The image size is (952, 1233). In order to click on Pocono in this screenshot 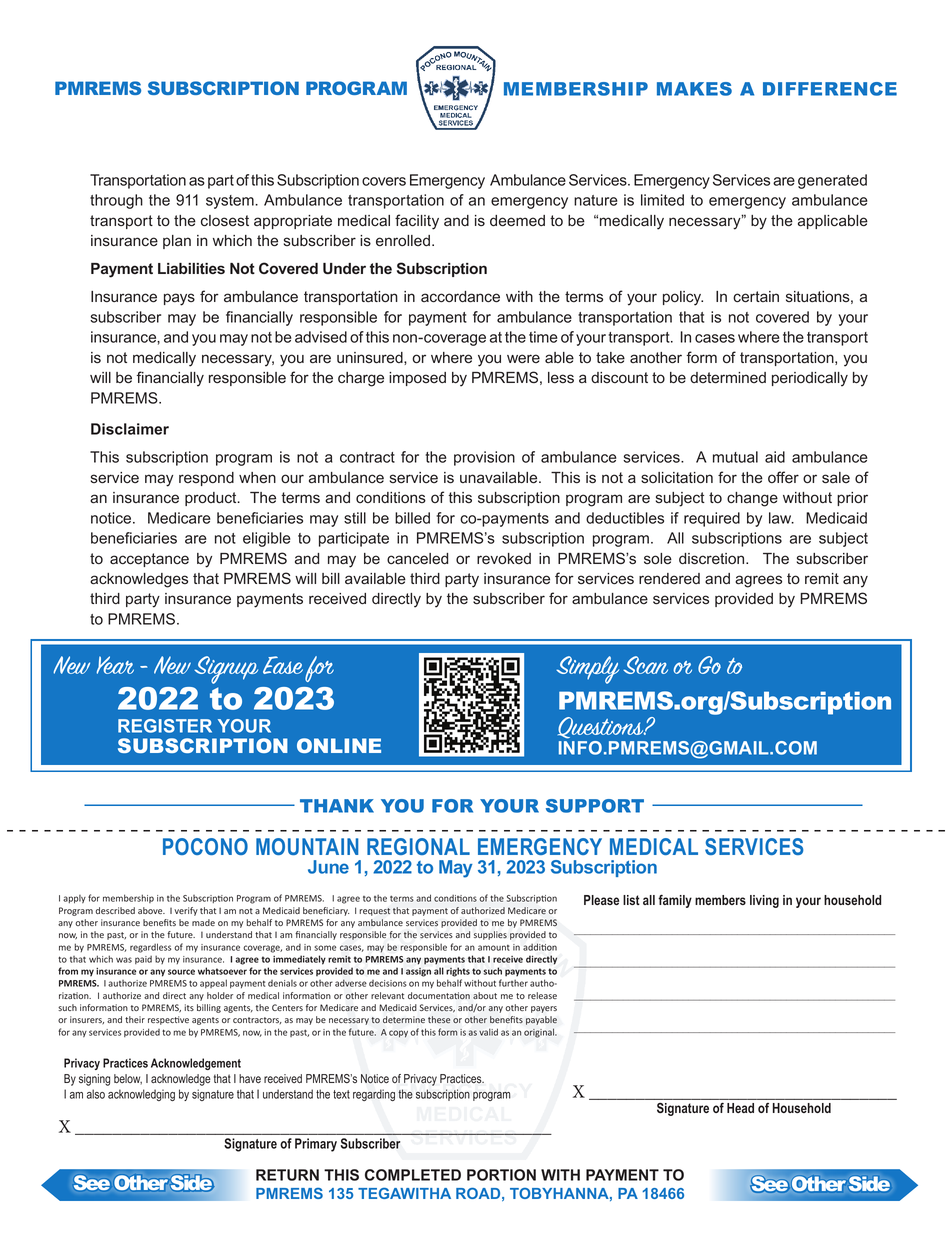, I will do `click(205, 846)`.
